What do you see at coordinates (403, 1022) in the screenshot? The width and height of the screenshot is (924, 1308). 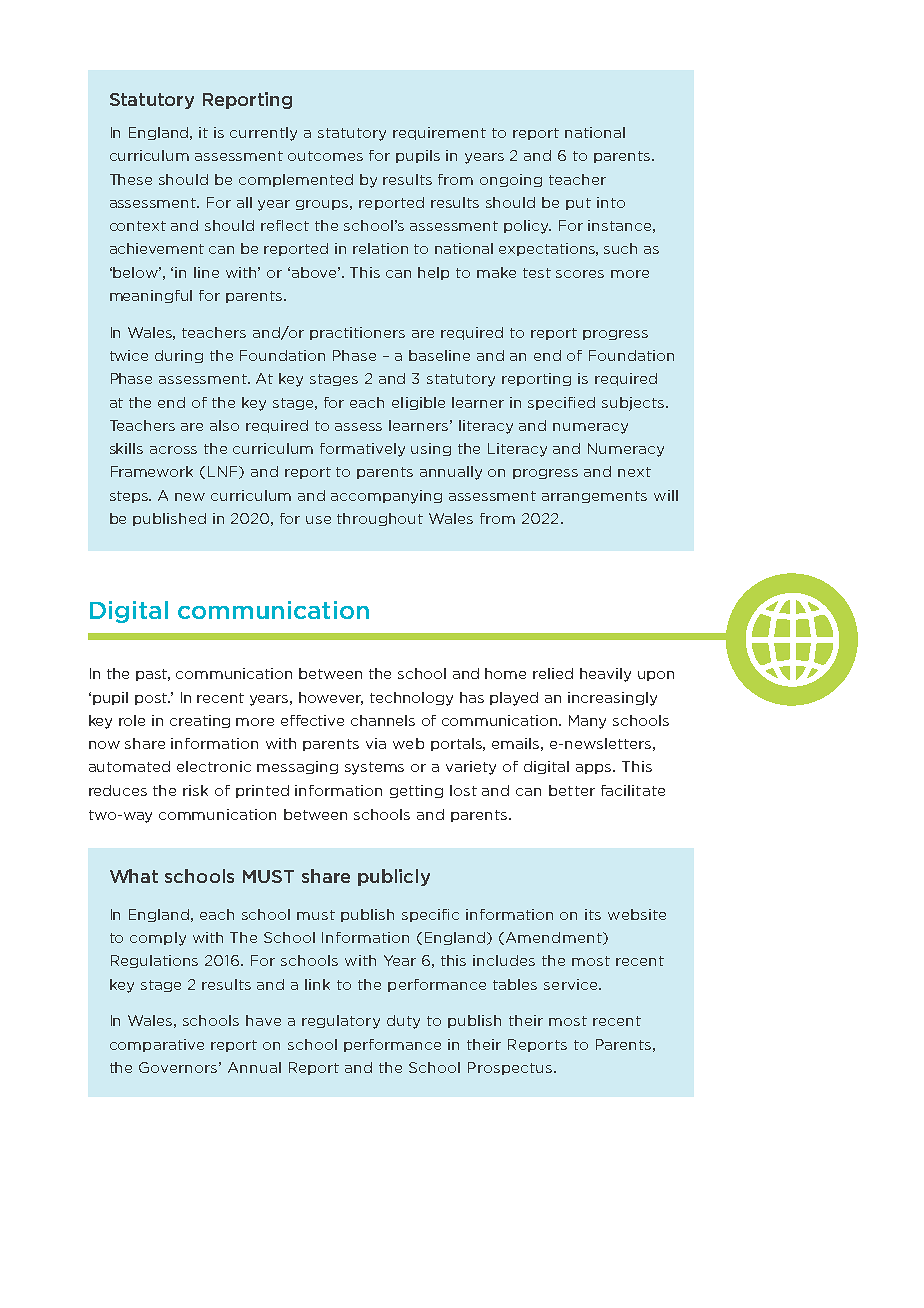 I see `duty` at bounding box center [403, 1022].
